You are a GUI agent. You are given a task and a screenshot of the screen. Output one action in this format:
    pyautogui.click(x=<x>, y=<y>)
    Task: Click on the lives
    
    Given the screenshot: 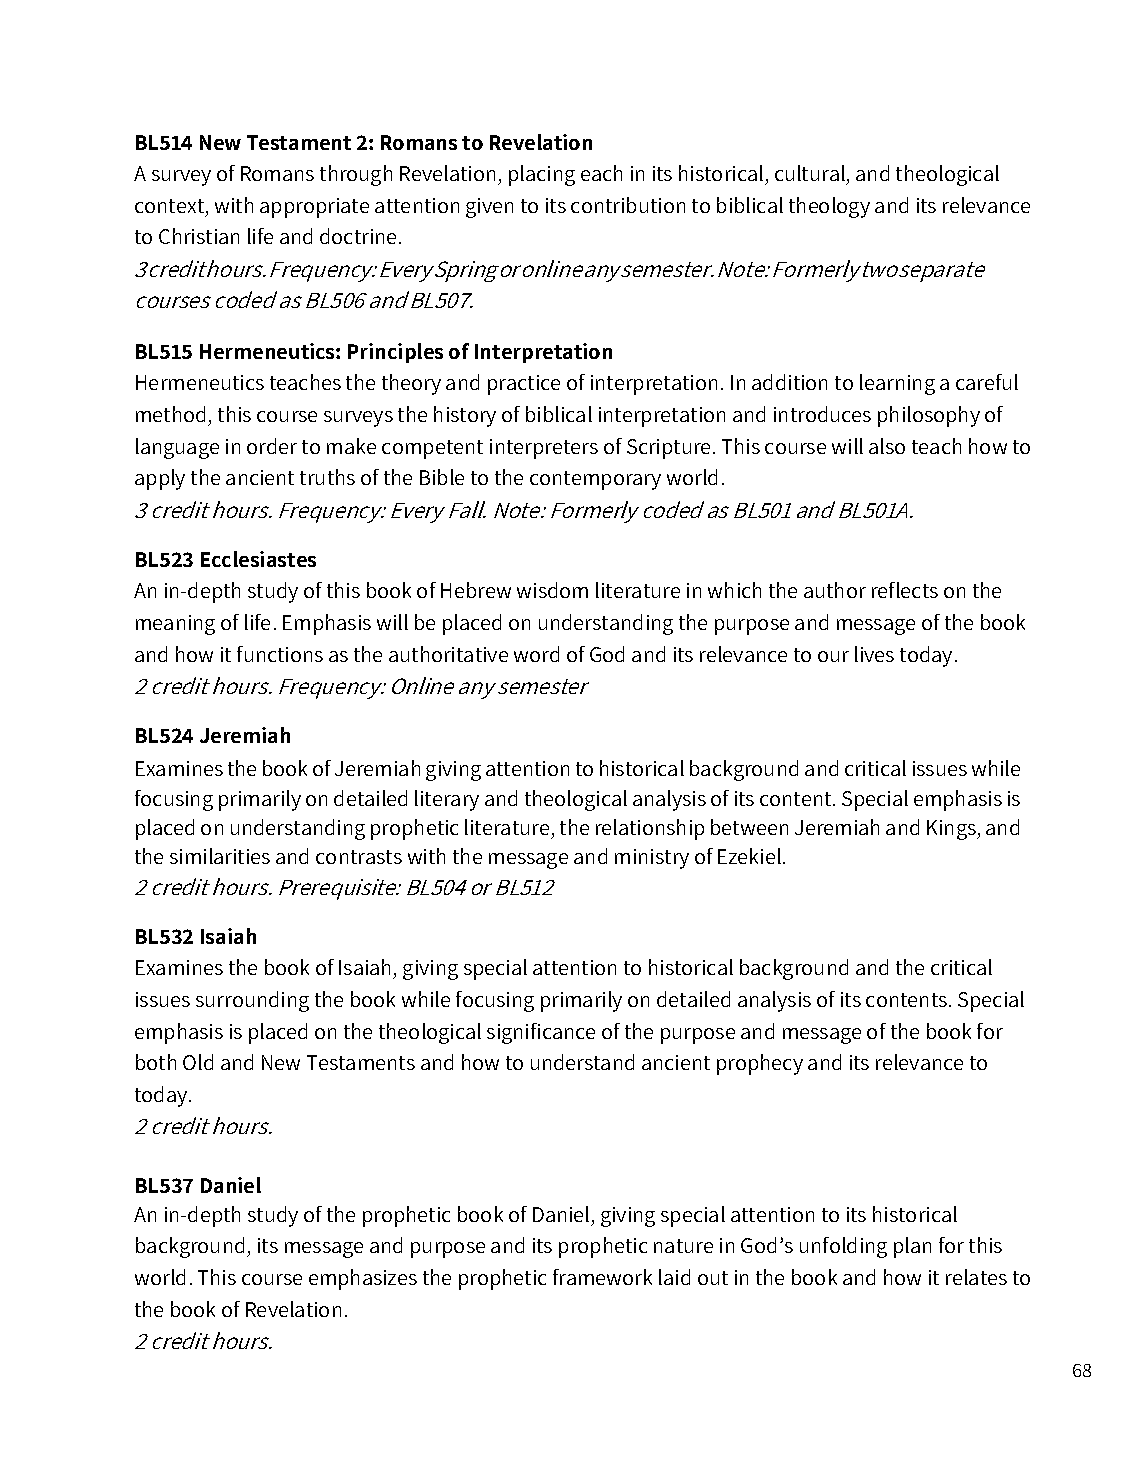 What is the action you would take?
    pyautogui.click(x=874, y=654)
